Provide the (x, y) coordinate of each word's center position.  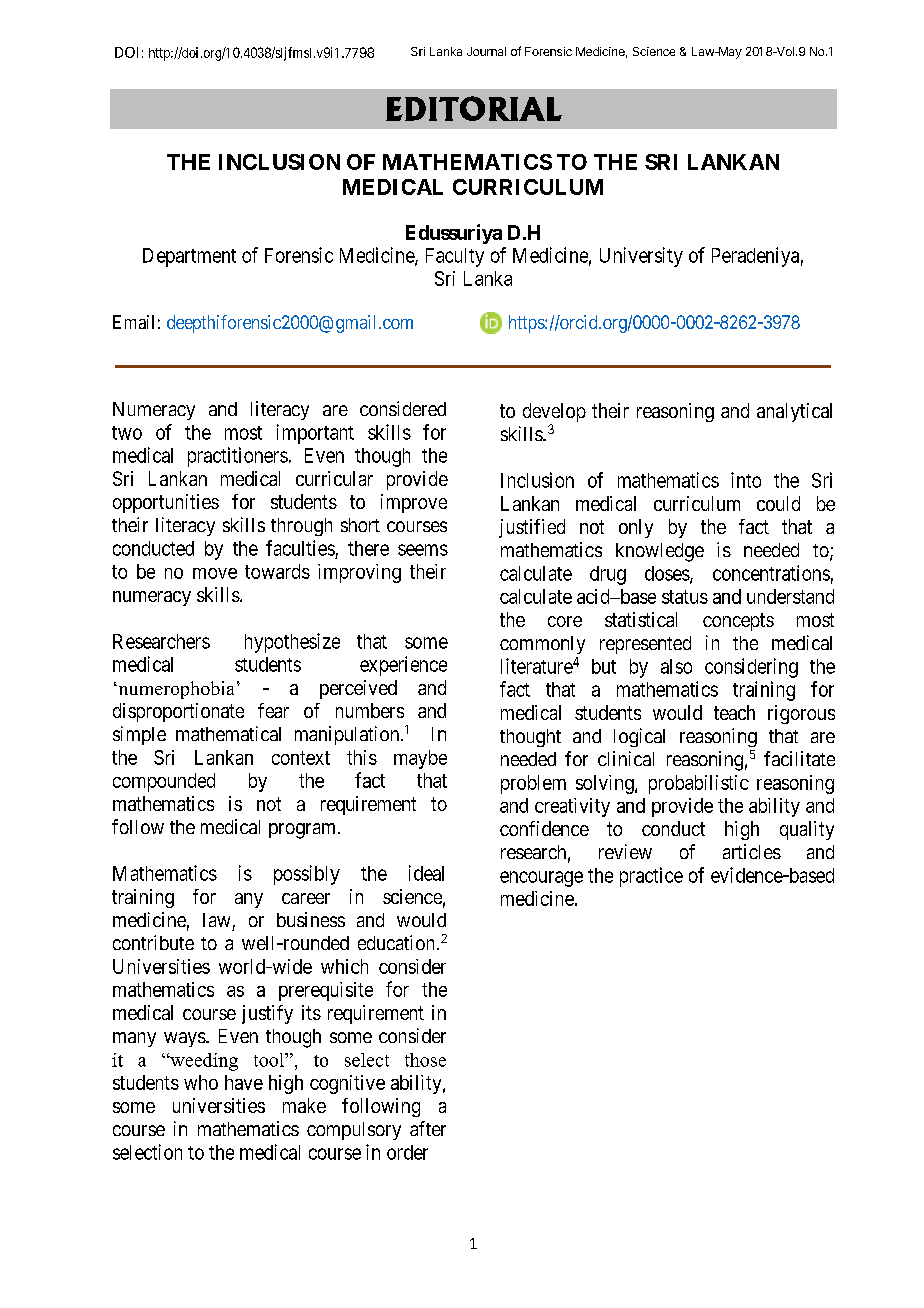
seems (423, 550)
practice (651, 877)
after (428, 1128)
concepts (738, 622)
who (201, 1082)
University (641, 257)
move (215, 573)
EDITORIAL (474, 108)
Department (189, 257)
